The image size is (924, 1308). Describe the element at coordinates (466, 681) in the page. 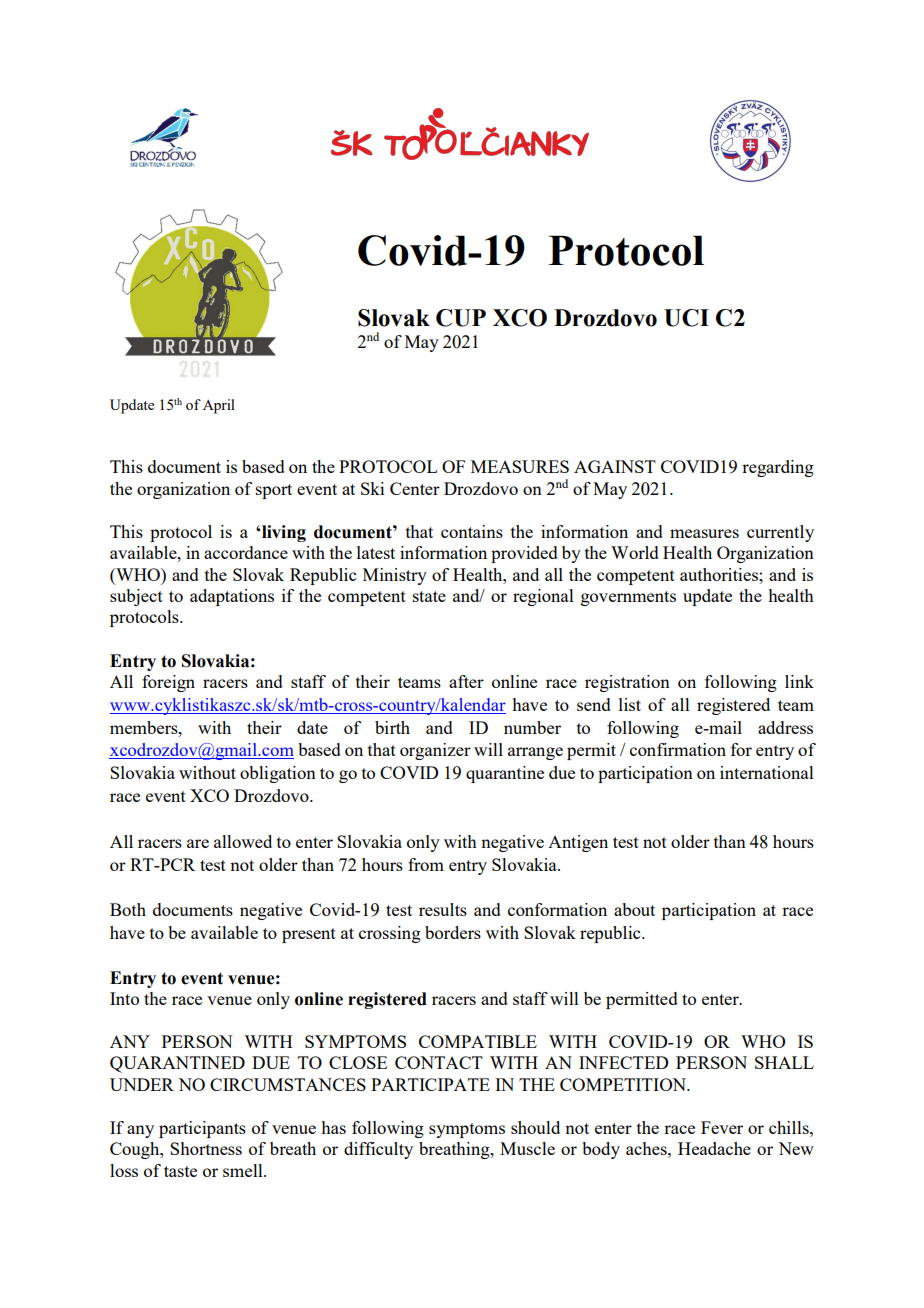

I see `after` at that location.
